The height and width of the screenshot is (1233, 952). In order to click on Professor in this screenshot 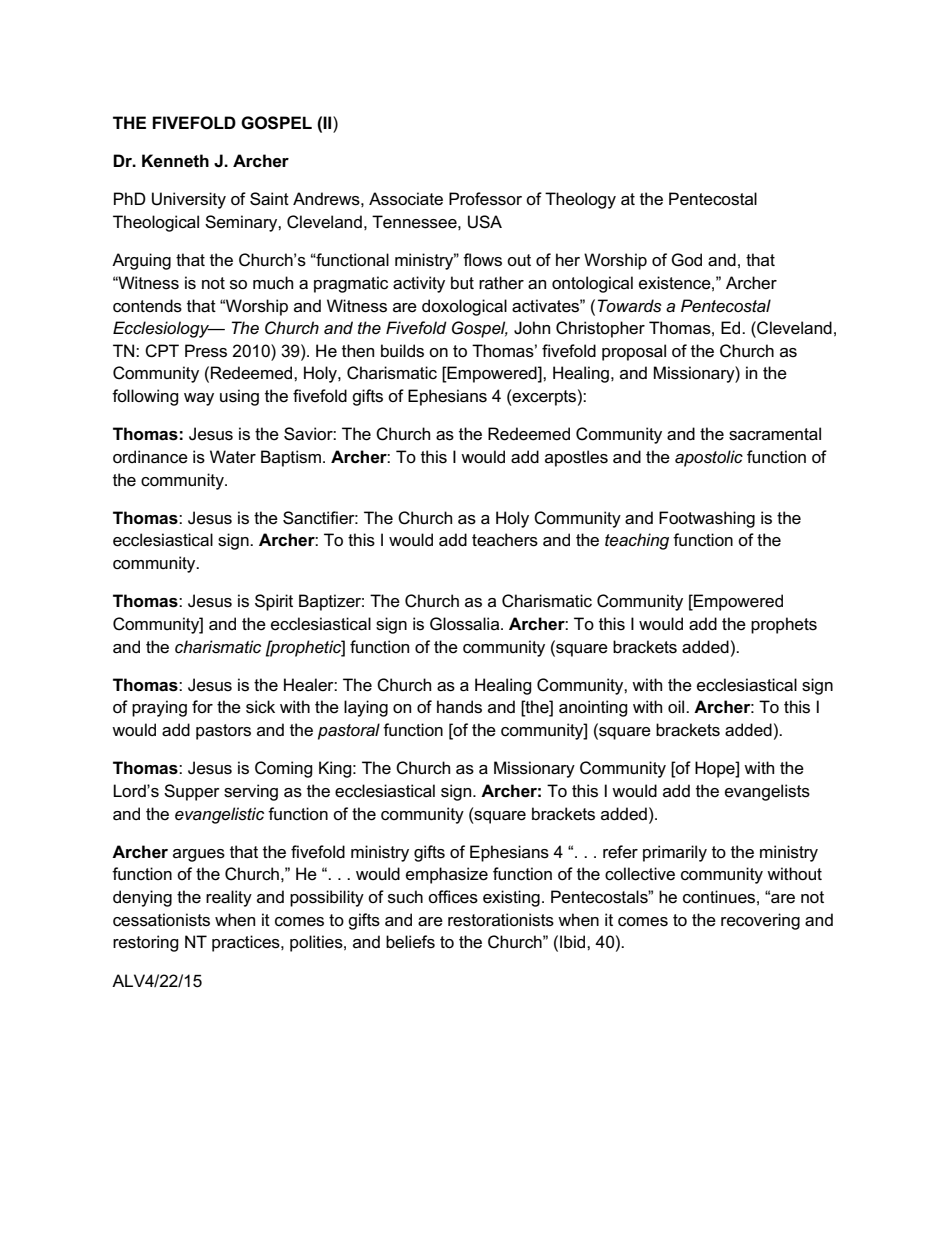, I will do `click(485, 199)`.
